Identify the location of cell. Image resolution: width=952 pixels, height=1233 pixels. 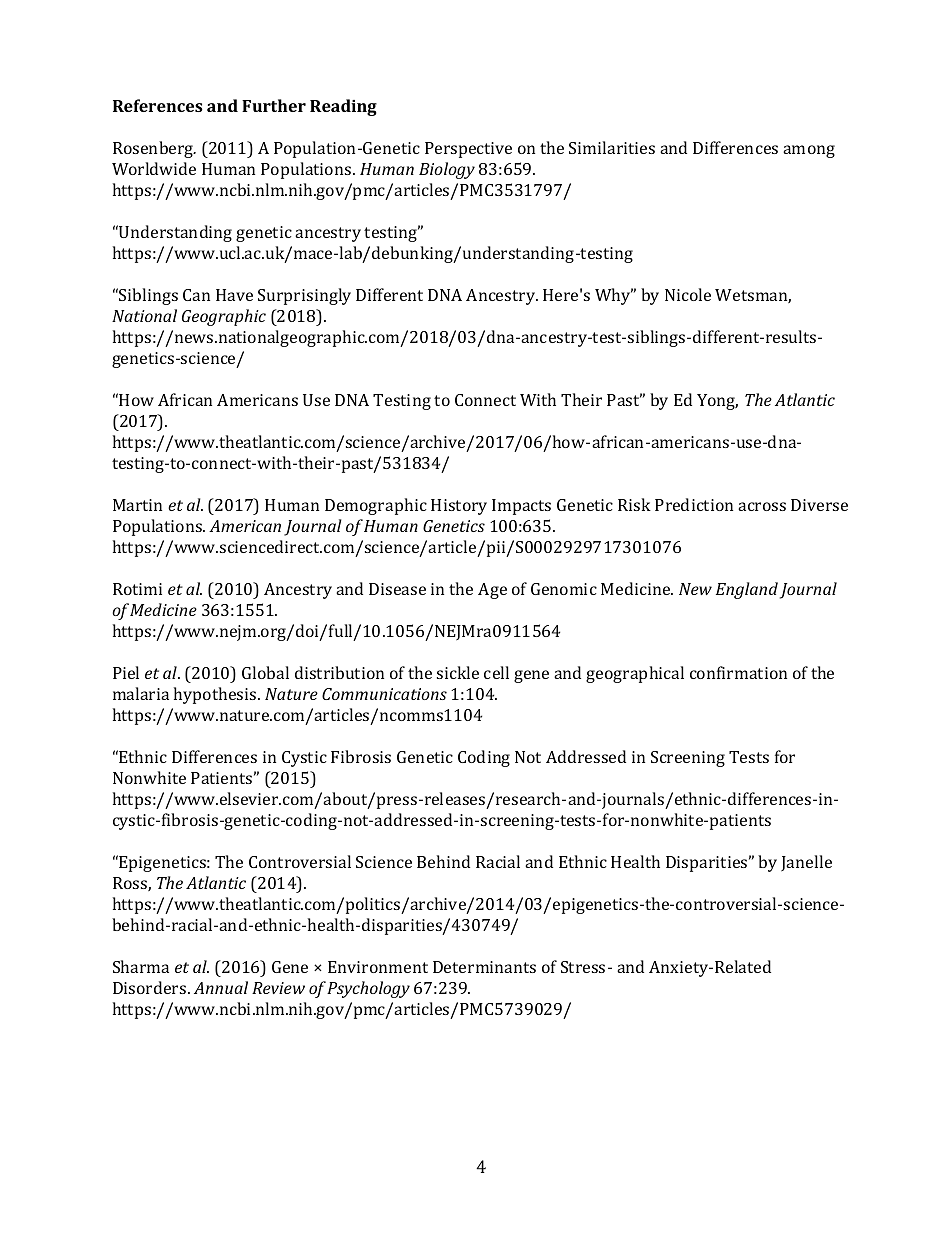
(496, 672).
